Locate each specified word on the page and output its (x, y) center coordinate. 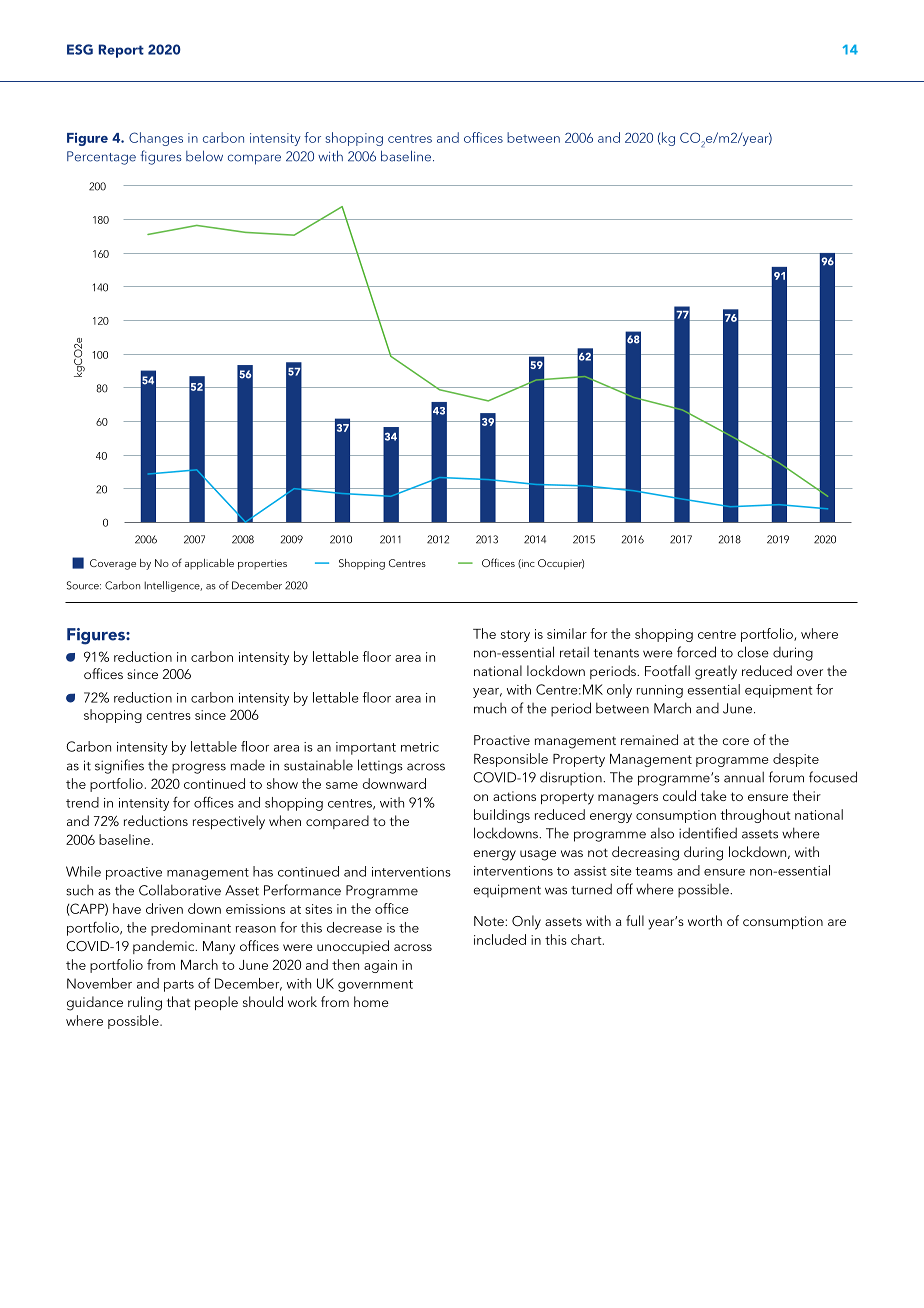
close (753, 652)
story (515, 636)
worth (705, 920)
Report (121, 51)
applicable (209, 564)
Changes (156, 139)
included (500, 939)
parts (179, 986)
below (204, 156)
